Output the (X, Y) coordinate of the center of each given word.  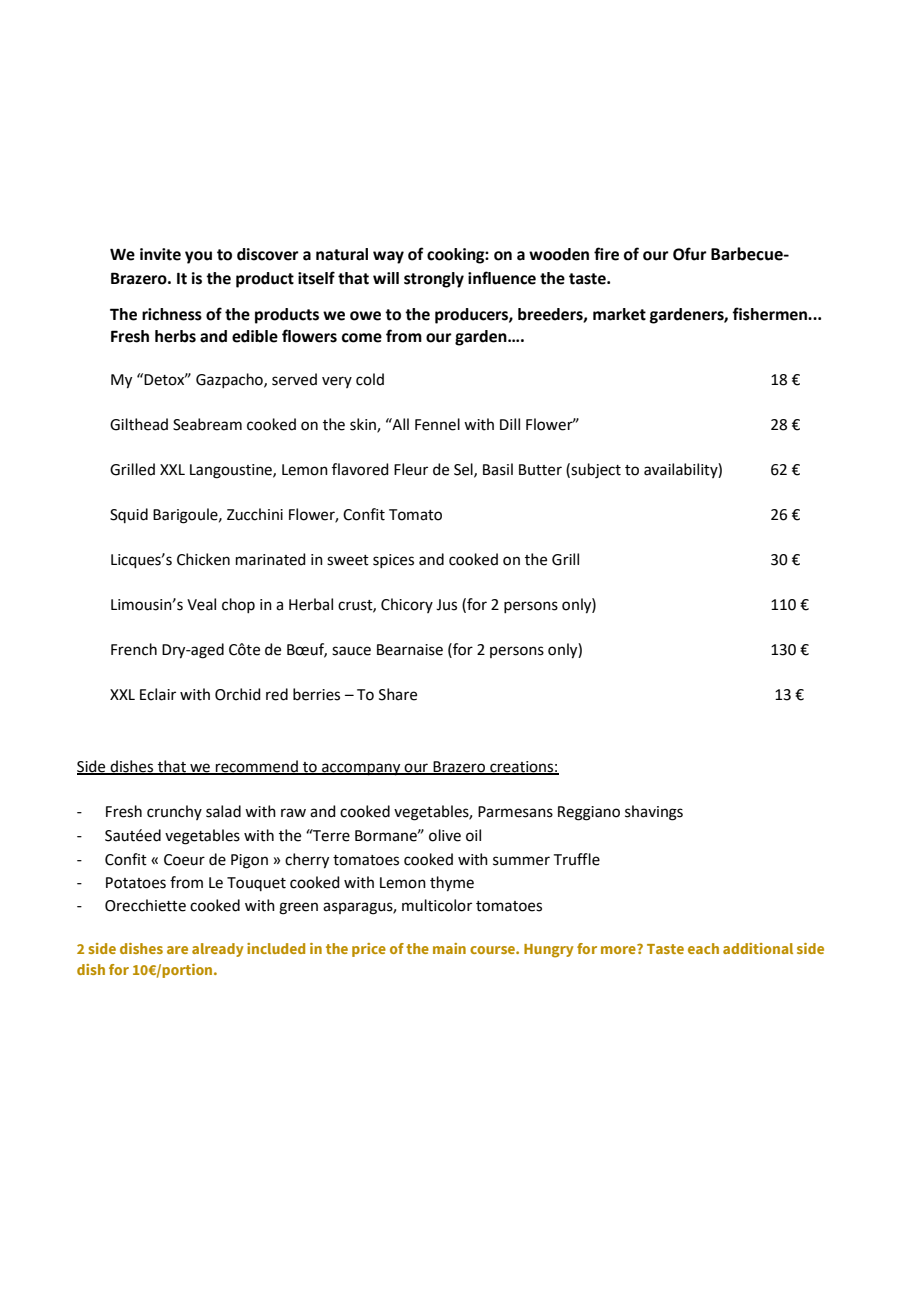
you (198, 257)
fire (606, 254)
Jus (446, 605)
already (218, 950)
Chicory (407, 605)
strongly (434, 280)
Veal (201, 604)
